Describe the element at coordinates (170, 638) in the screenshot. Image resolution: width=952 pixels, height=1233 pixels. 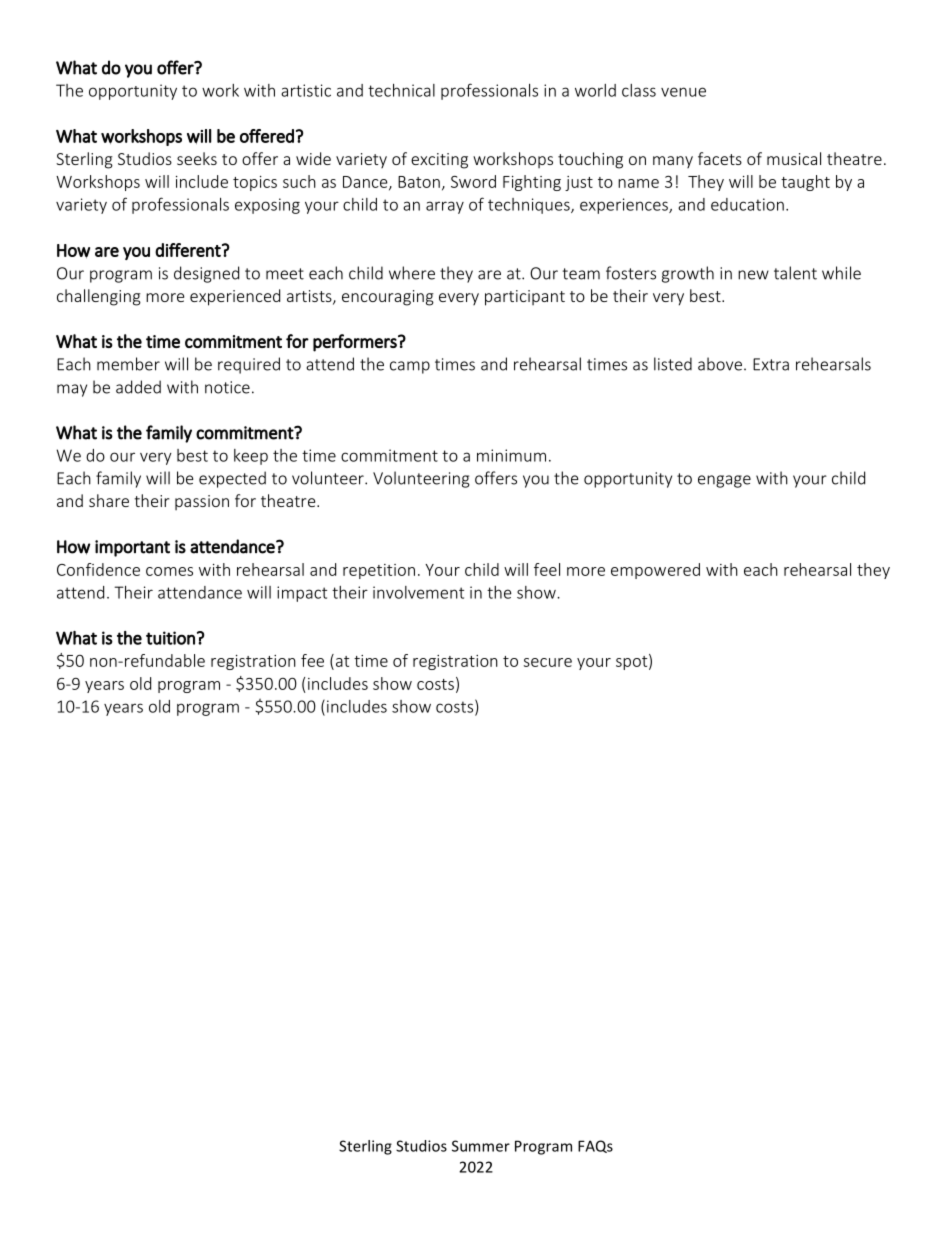
I see `tuition` at that location.
